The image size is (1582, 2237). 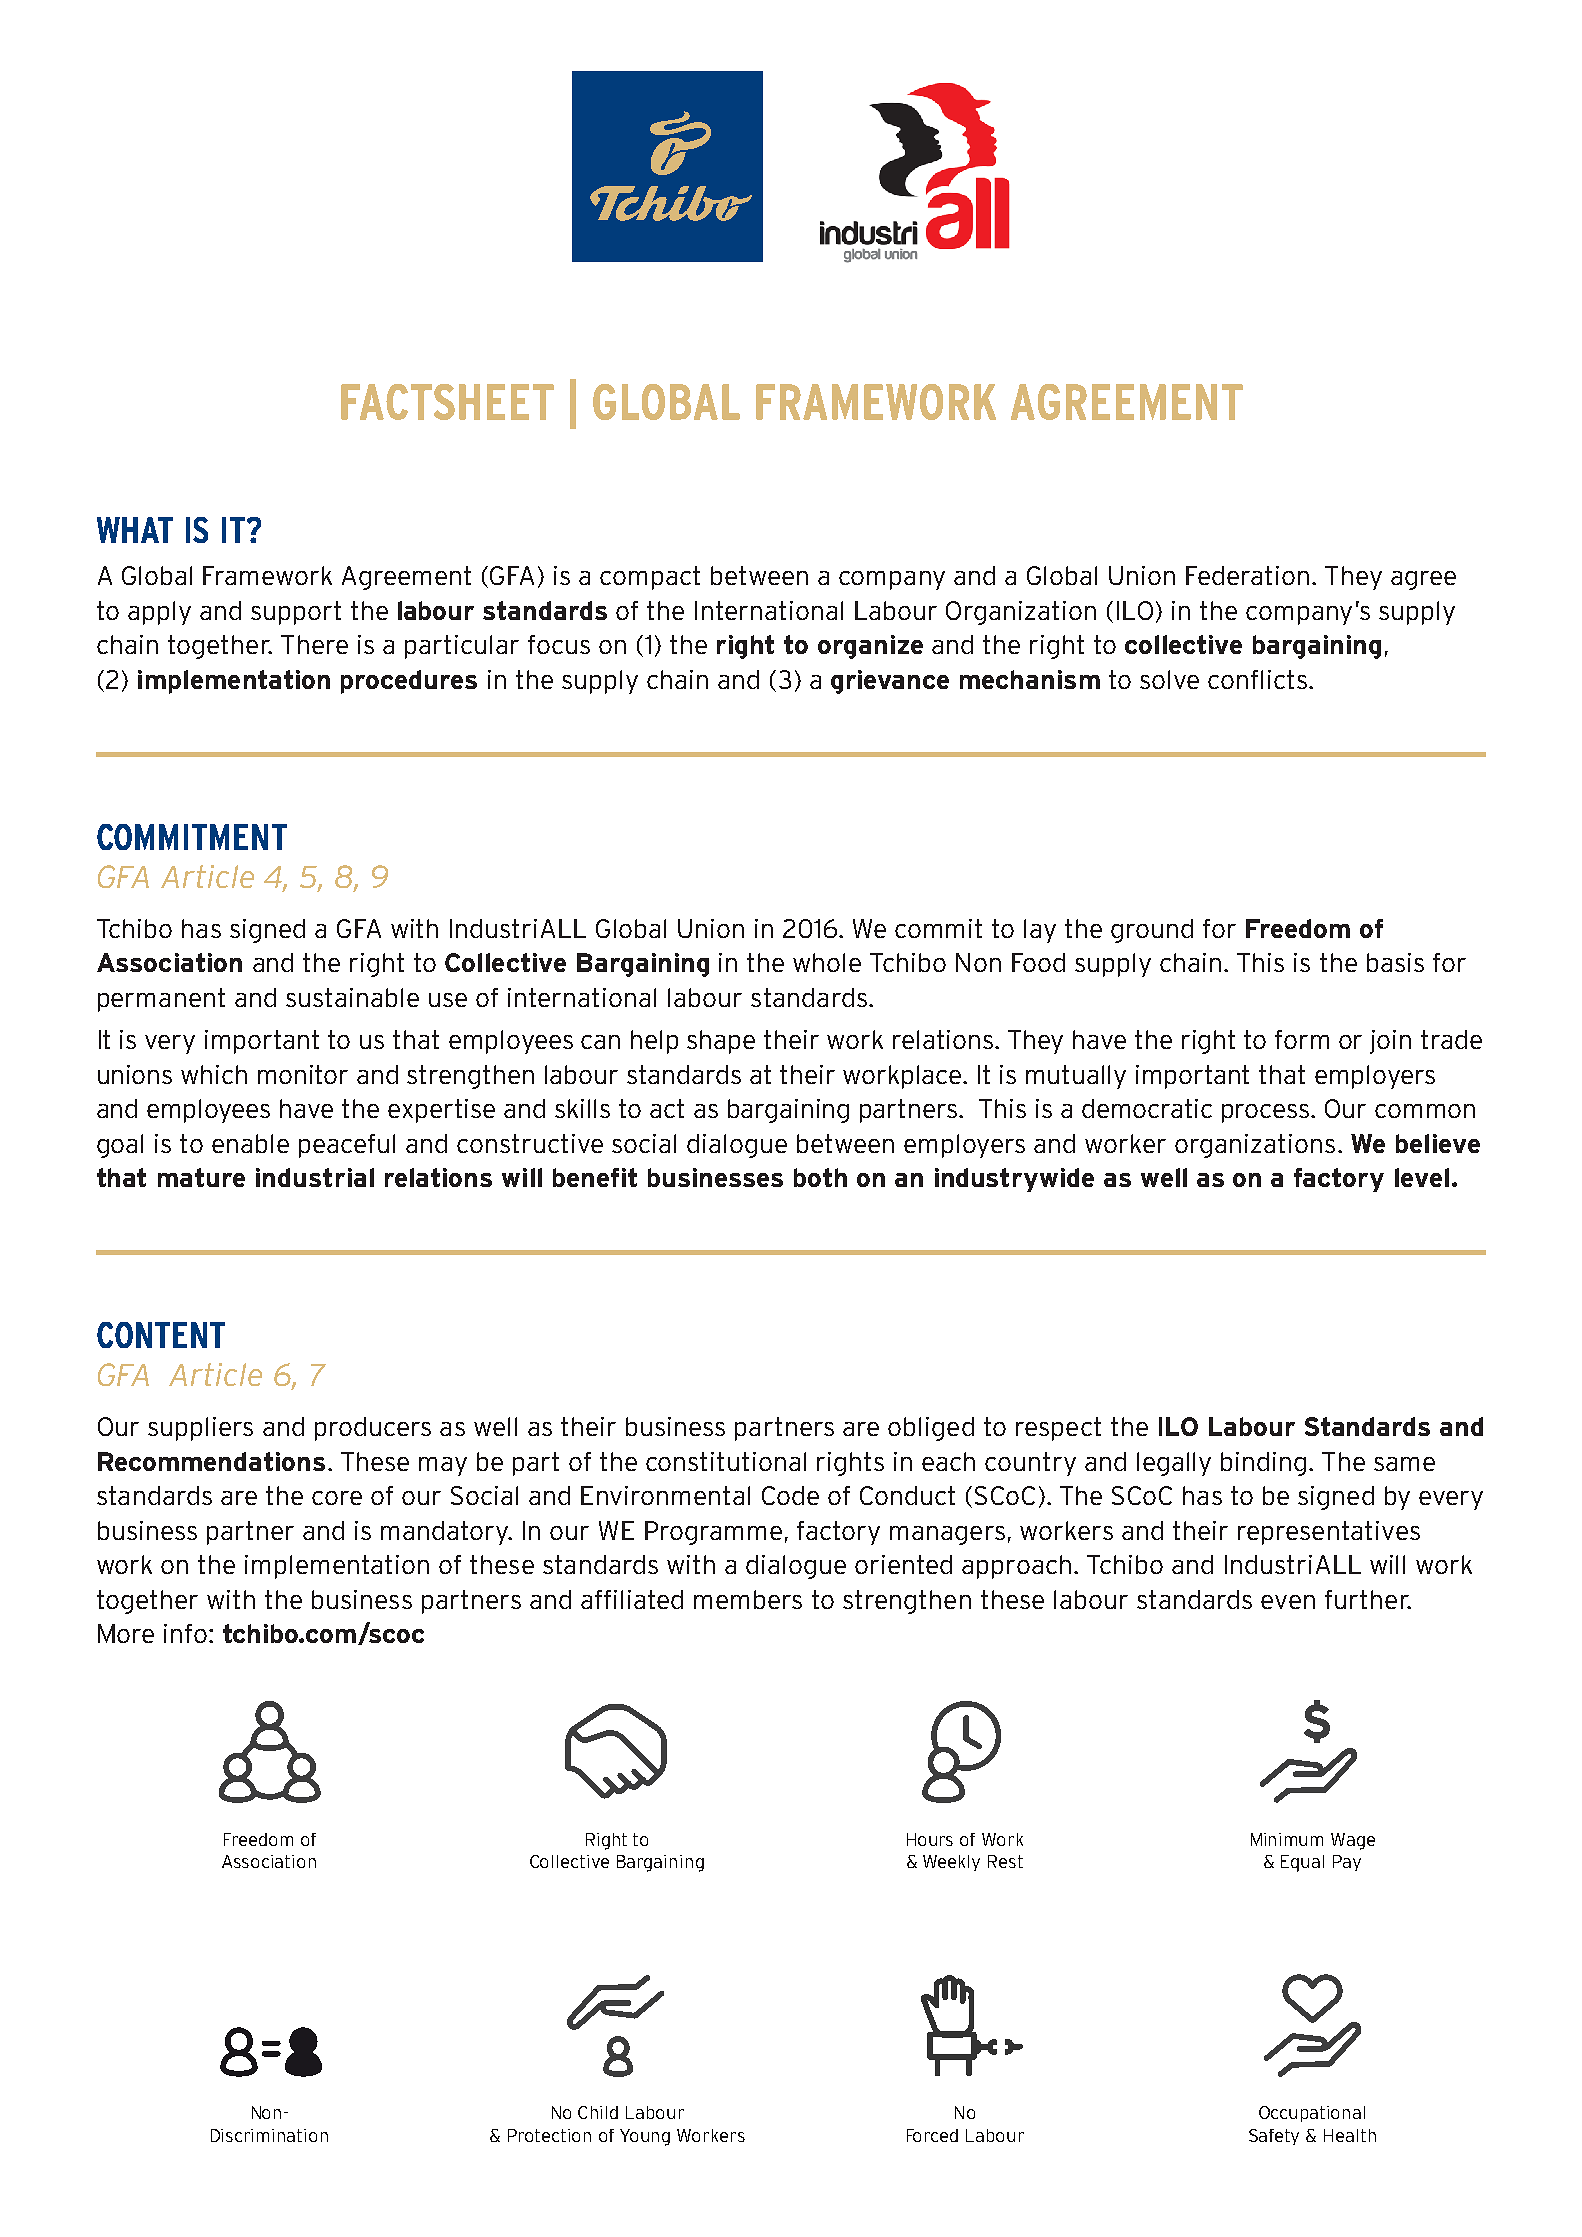 What do you see at coordinates (645, 2137) in the document?
I see `Young` at bounding box center [645, 2137].
